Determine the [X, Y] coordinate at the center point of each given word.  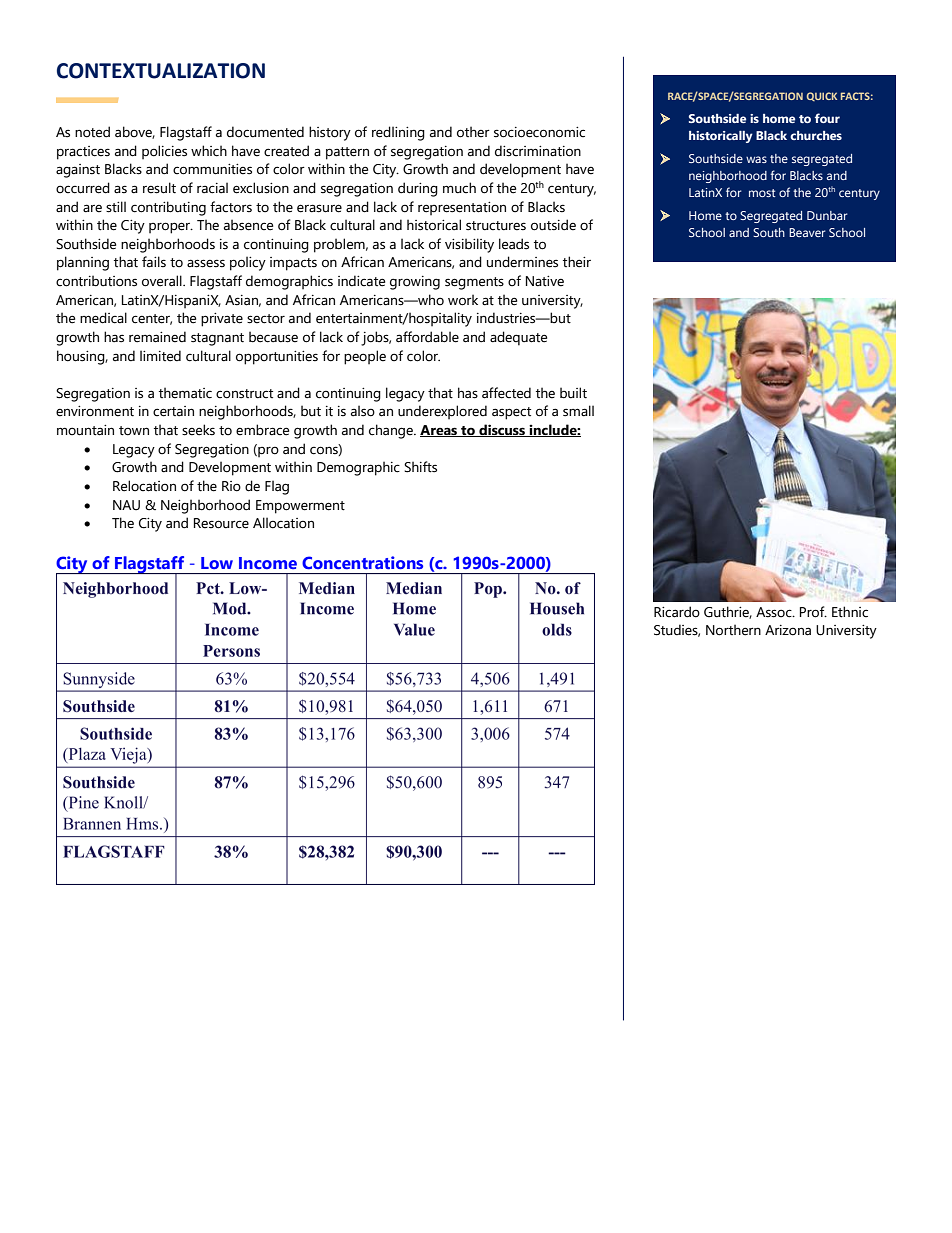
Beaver [807, 232]
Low [217, 563]
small [578, 411]
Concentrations [362, 562]
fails [154, 262]
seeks [198, 430]
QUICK [822, 96]
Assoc [775, 612]
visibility [469, 245]
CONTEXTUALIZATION [161, 71]
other [473, 132]
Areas [440, 431]
